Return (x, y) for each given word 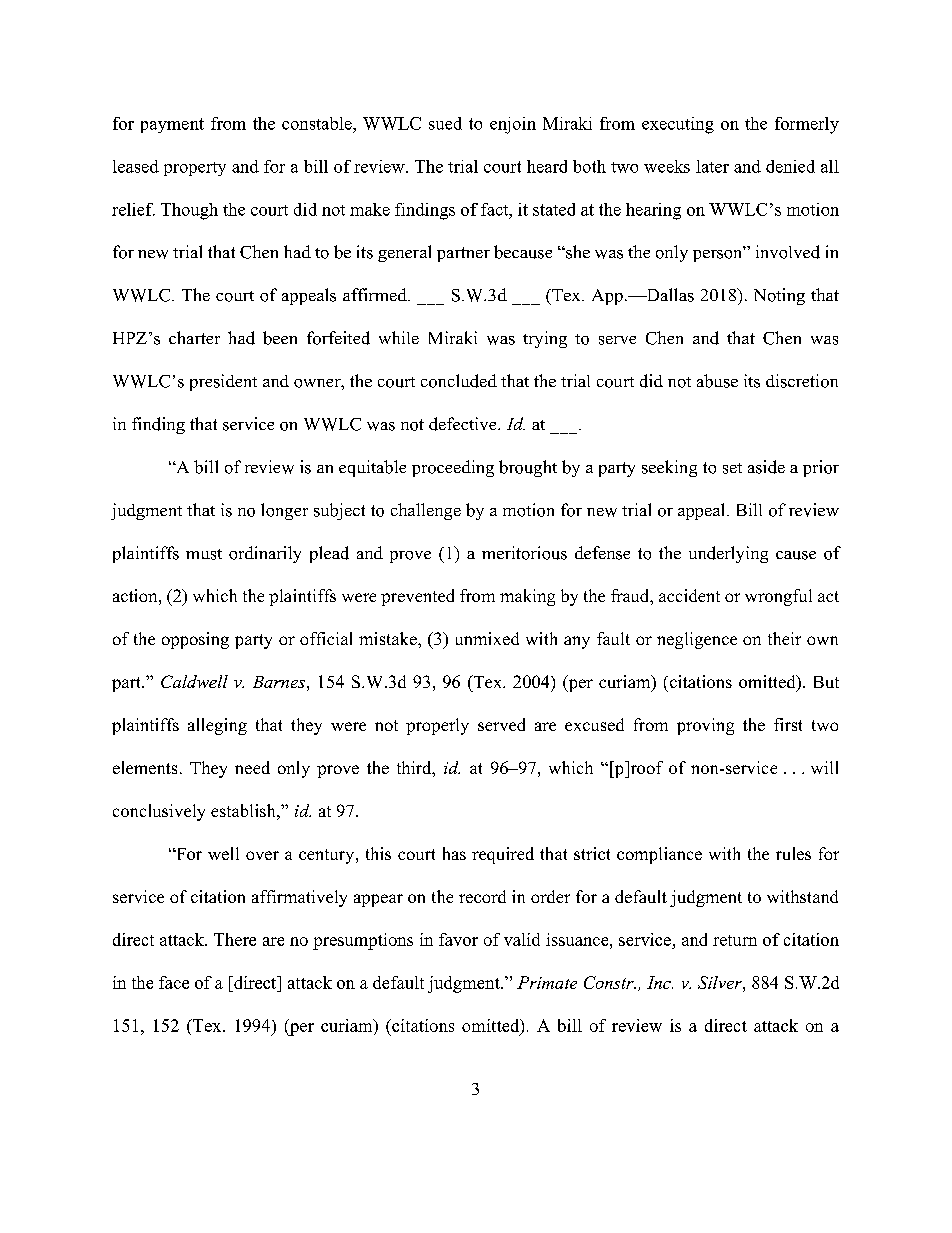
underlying (728, 554)
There (235, 939)
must (204, 554)
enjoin (513, 125)
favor (458, 939)
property (195, 169)
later (712, 166)
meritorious (524, 553)
